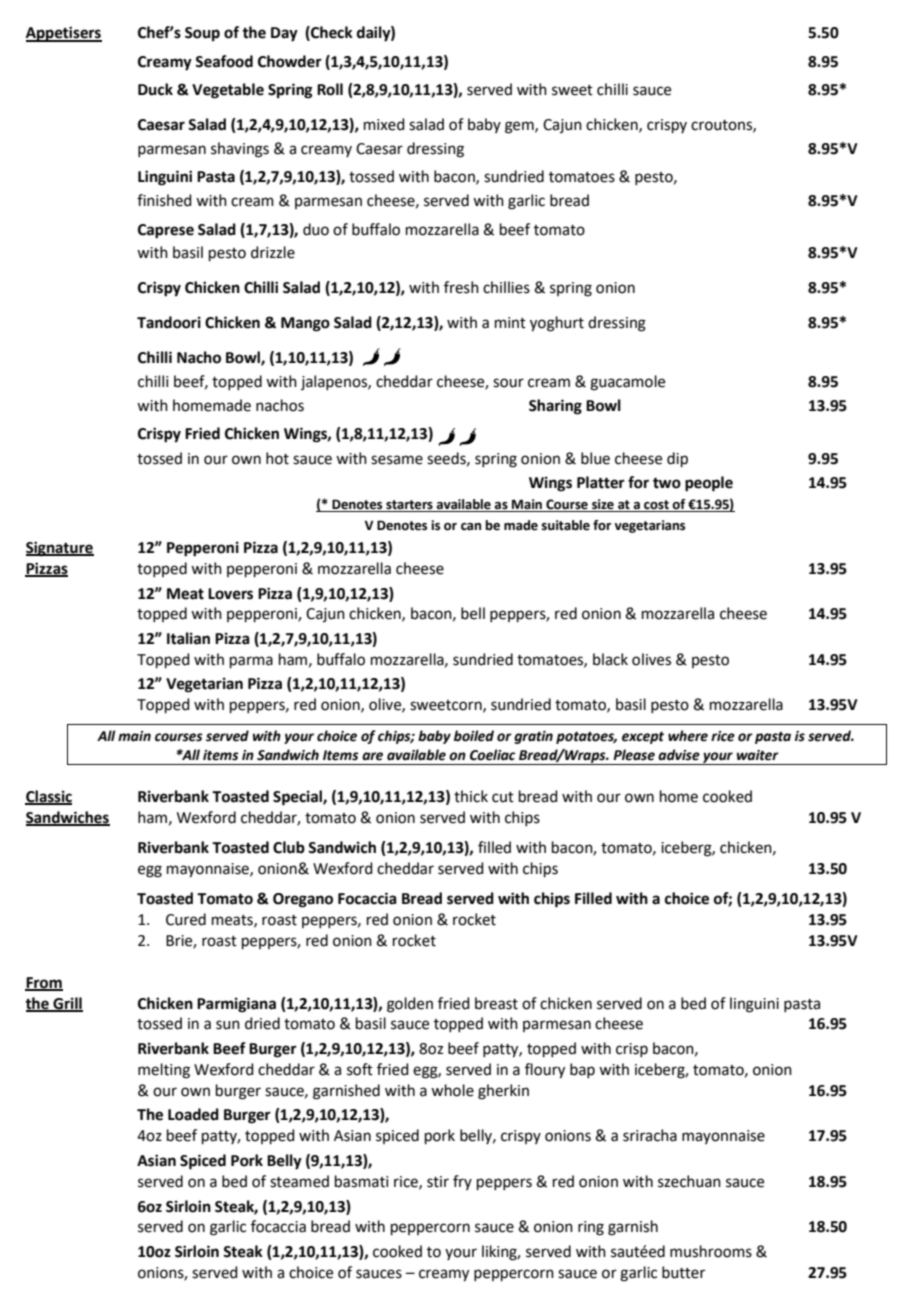 The height and width of the screenshot is (1308, 924). What do you see at coordinates (610, 659) in the screenshot?
I see `black` at bounding box center [610, 659].
